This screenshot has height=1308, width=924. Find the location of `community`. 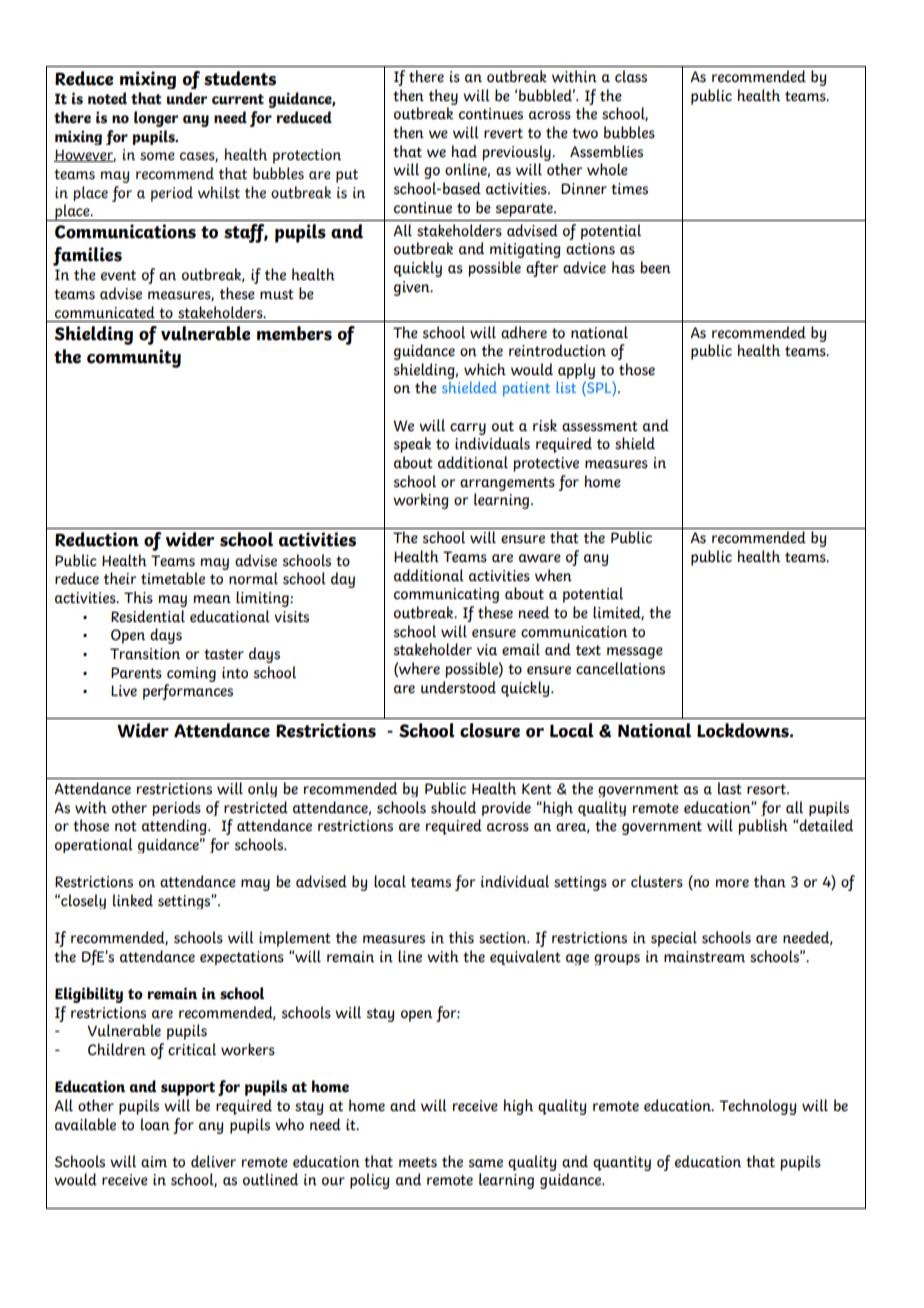

community is located at coordinates (134, 358).
